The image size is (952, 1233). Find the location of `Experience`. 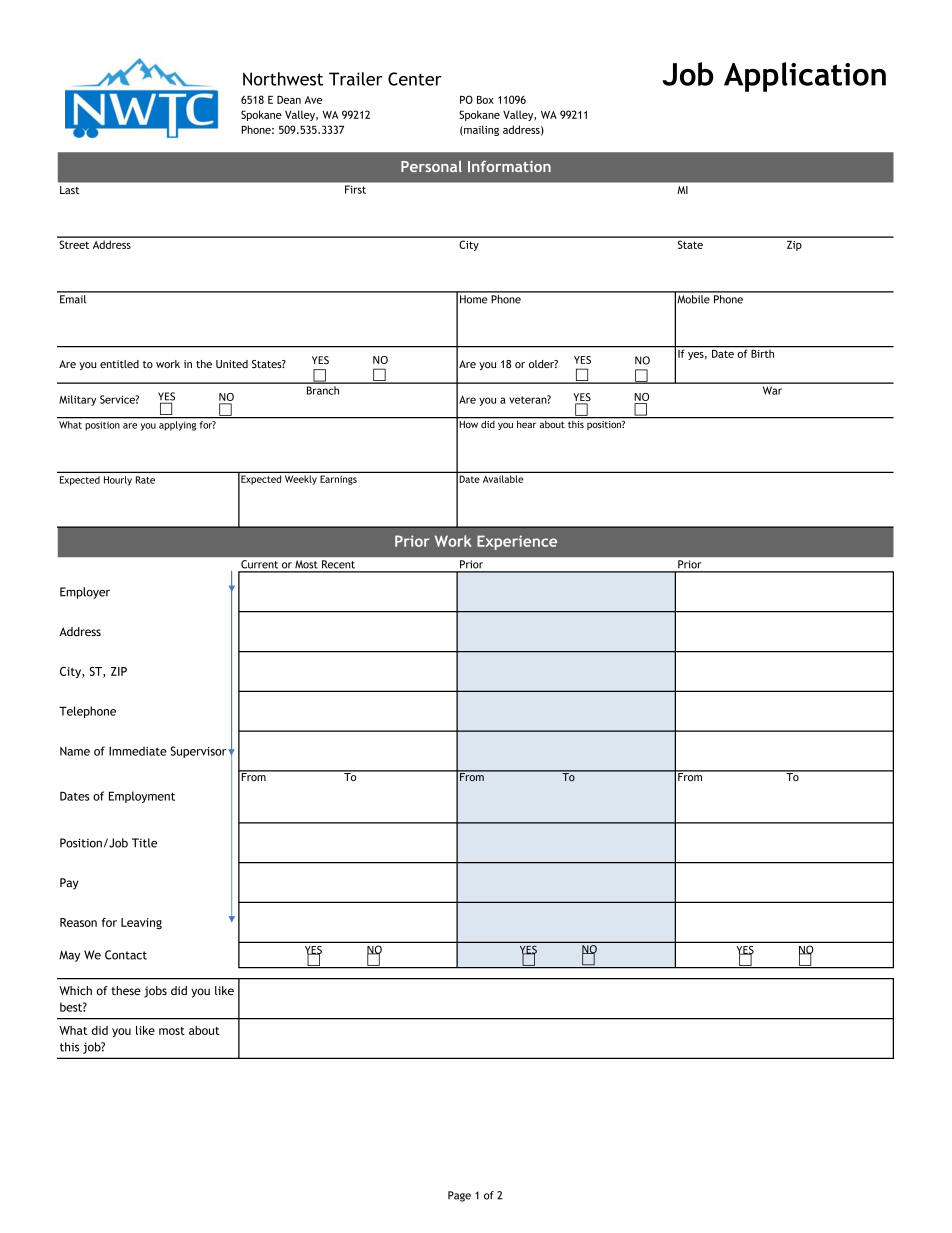

Experience is located at coordinates (517, 542).
